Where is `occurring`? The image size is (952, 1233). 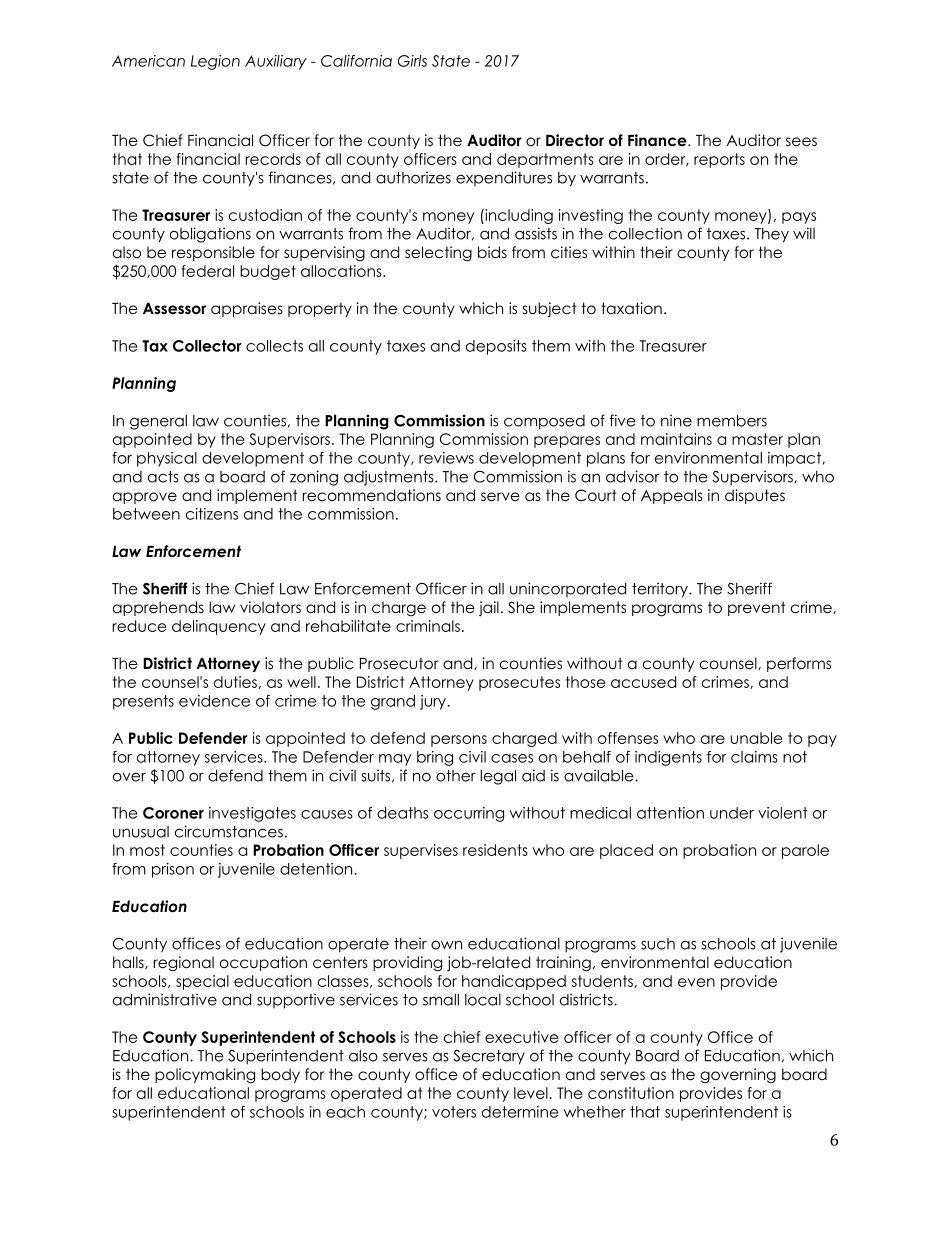 occurring is located at coordinates (469, 814).
